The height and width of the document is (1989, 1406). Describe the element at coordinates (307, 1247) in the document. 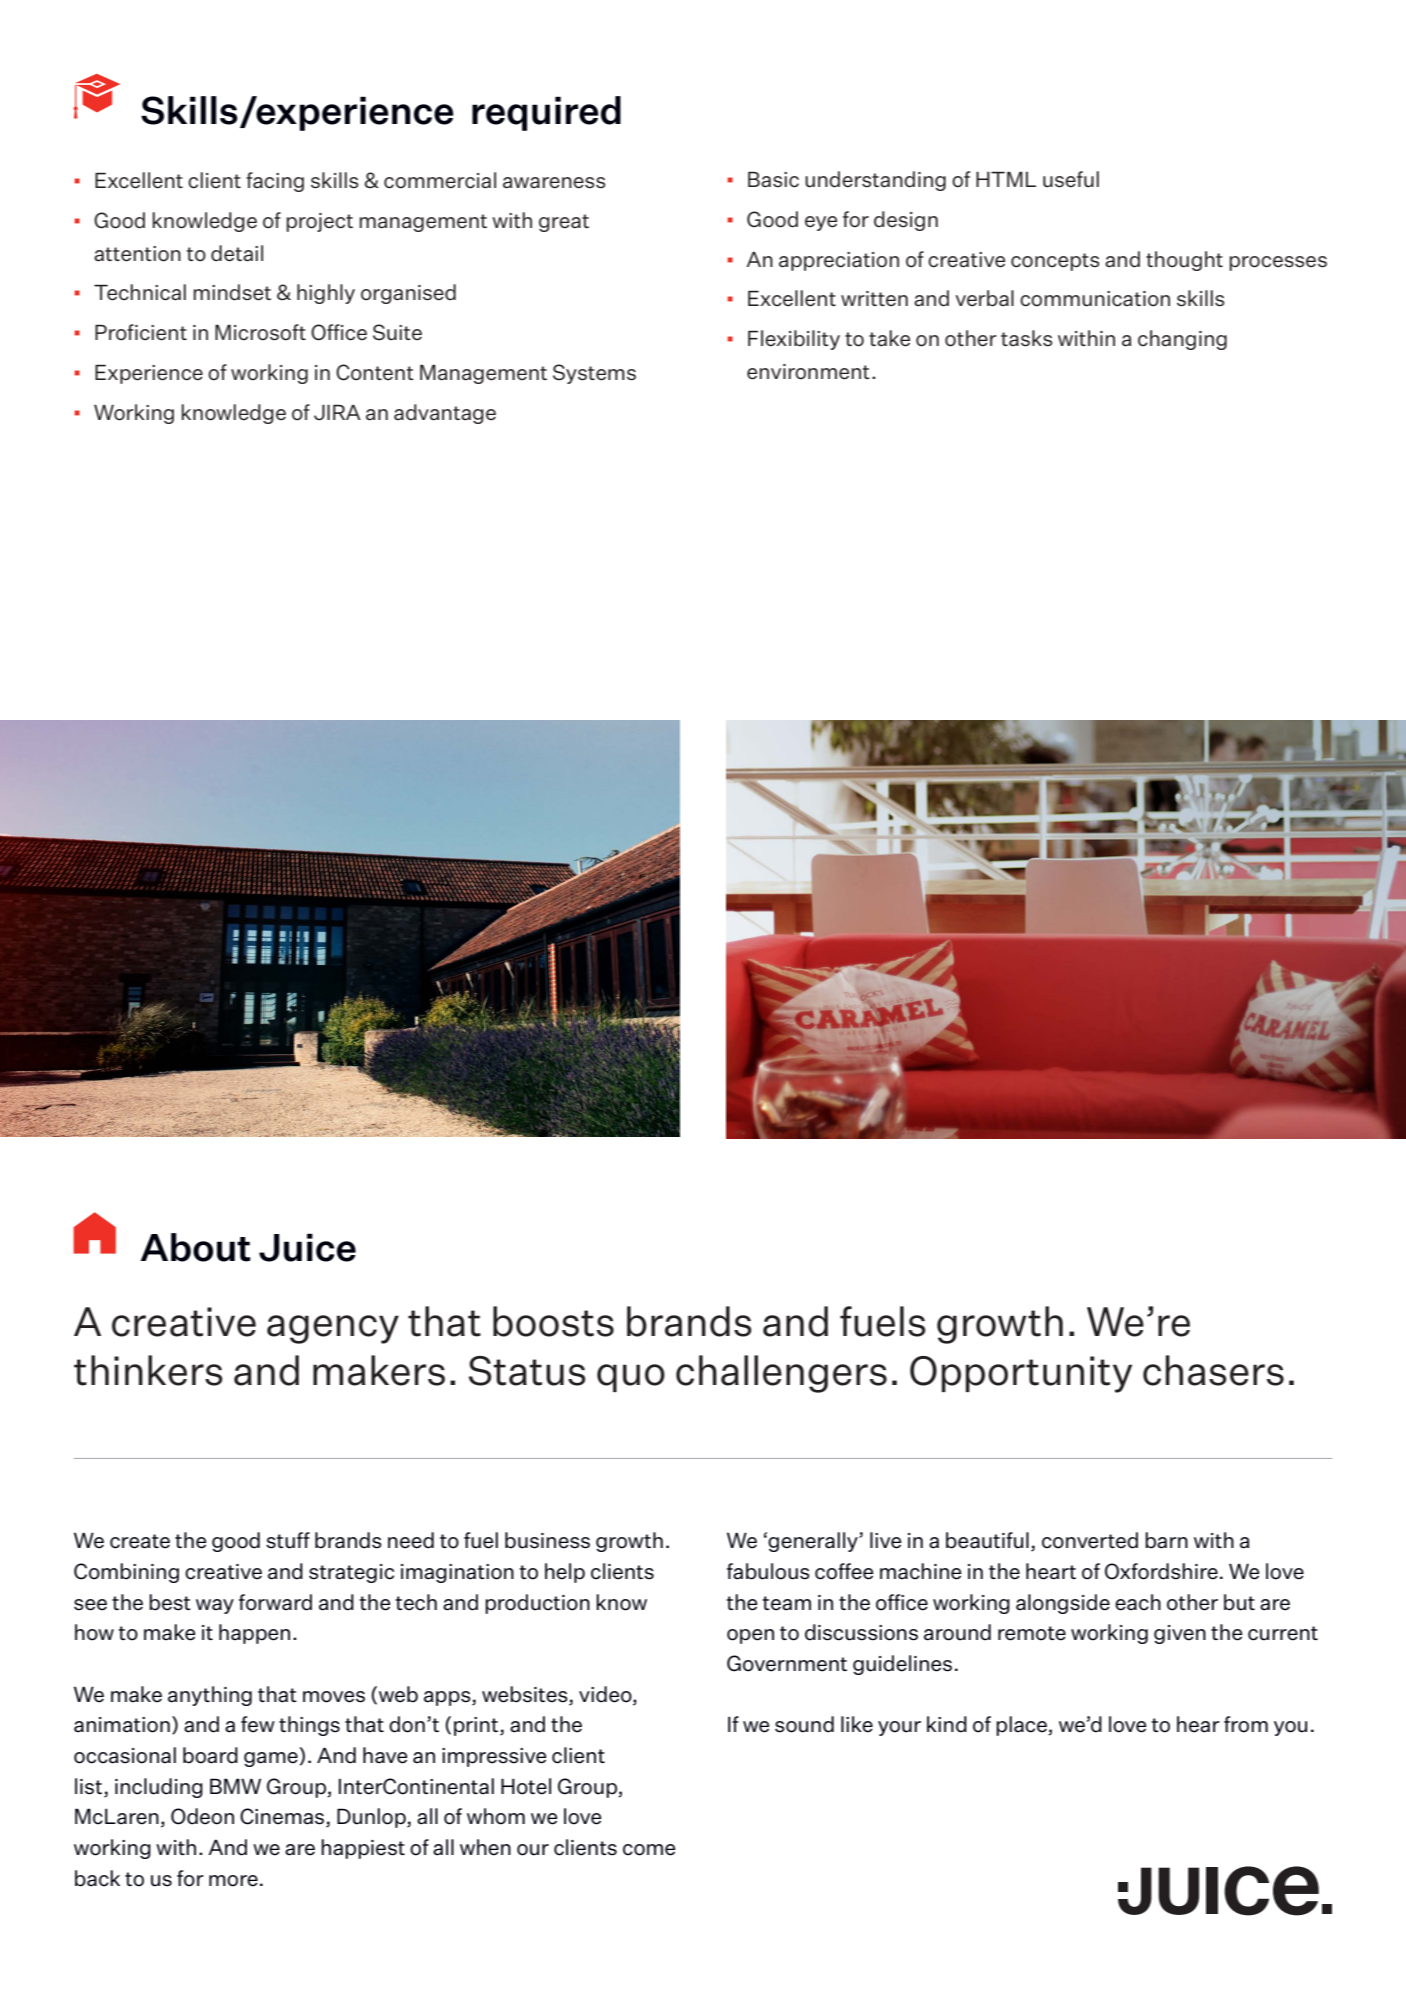

I see `Juice` at that location.
